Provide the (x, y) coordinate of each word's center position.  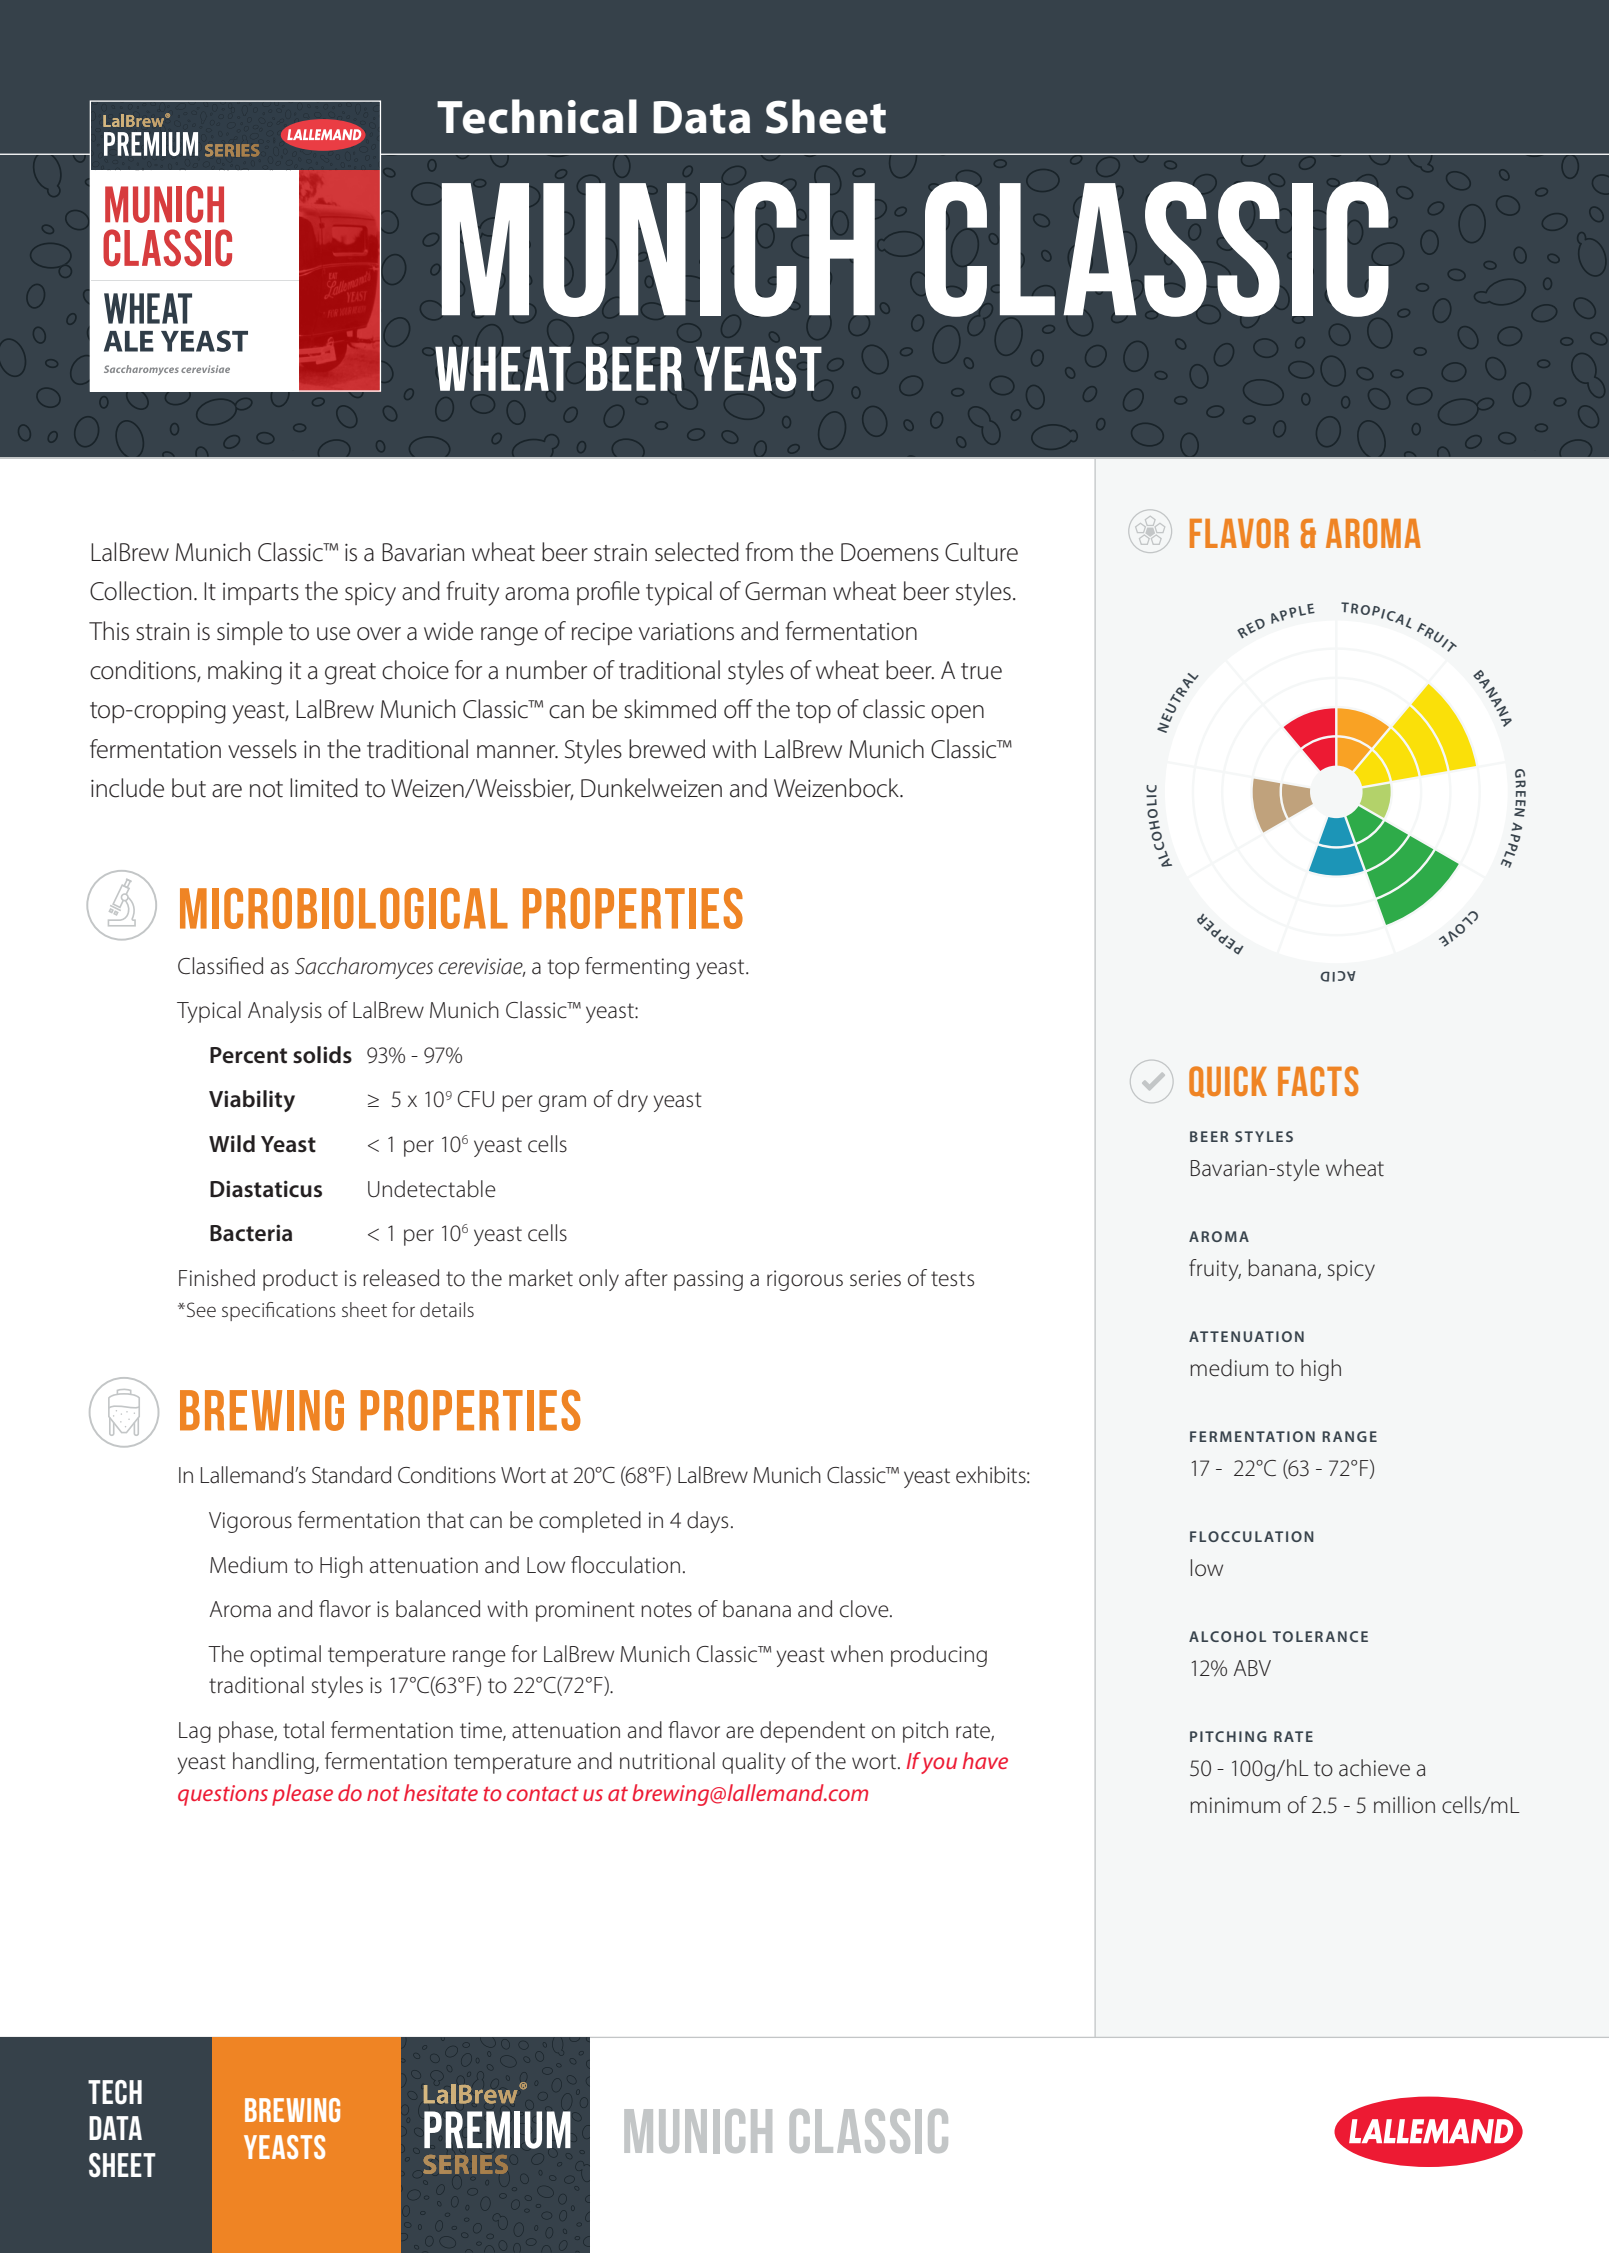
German (785, 591)
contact (543, 1794)
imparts (261, 594)
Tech (115, 2092)
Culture (981, 552)
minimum (1235, 1805)
